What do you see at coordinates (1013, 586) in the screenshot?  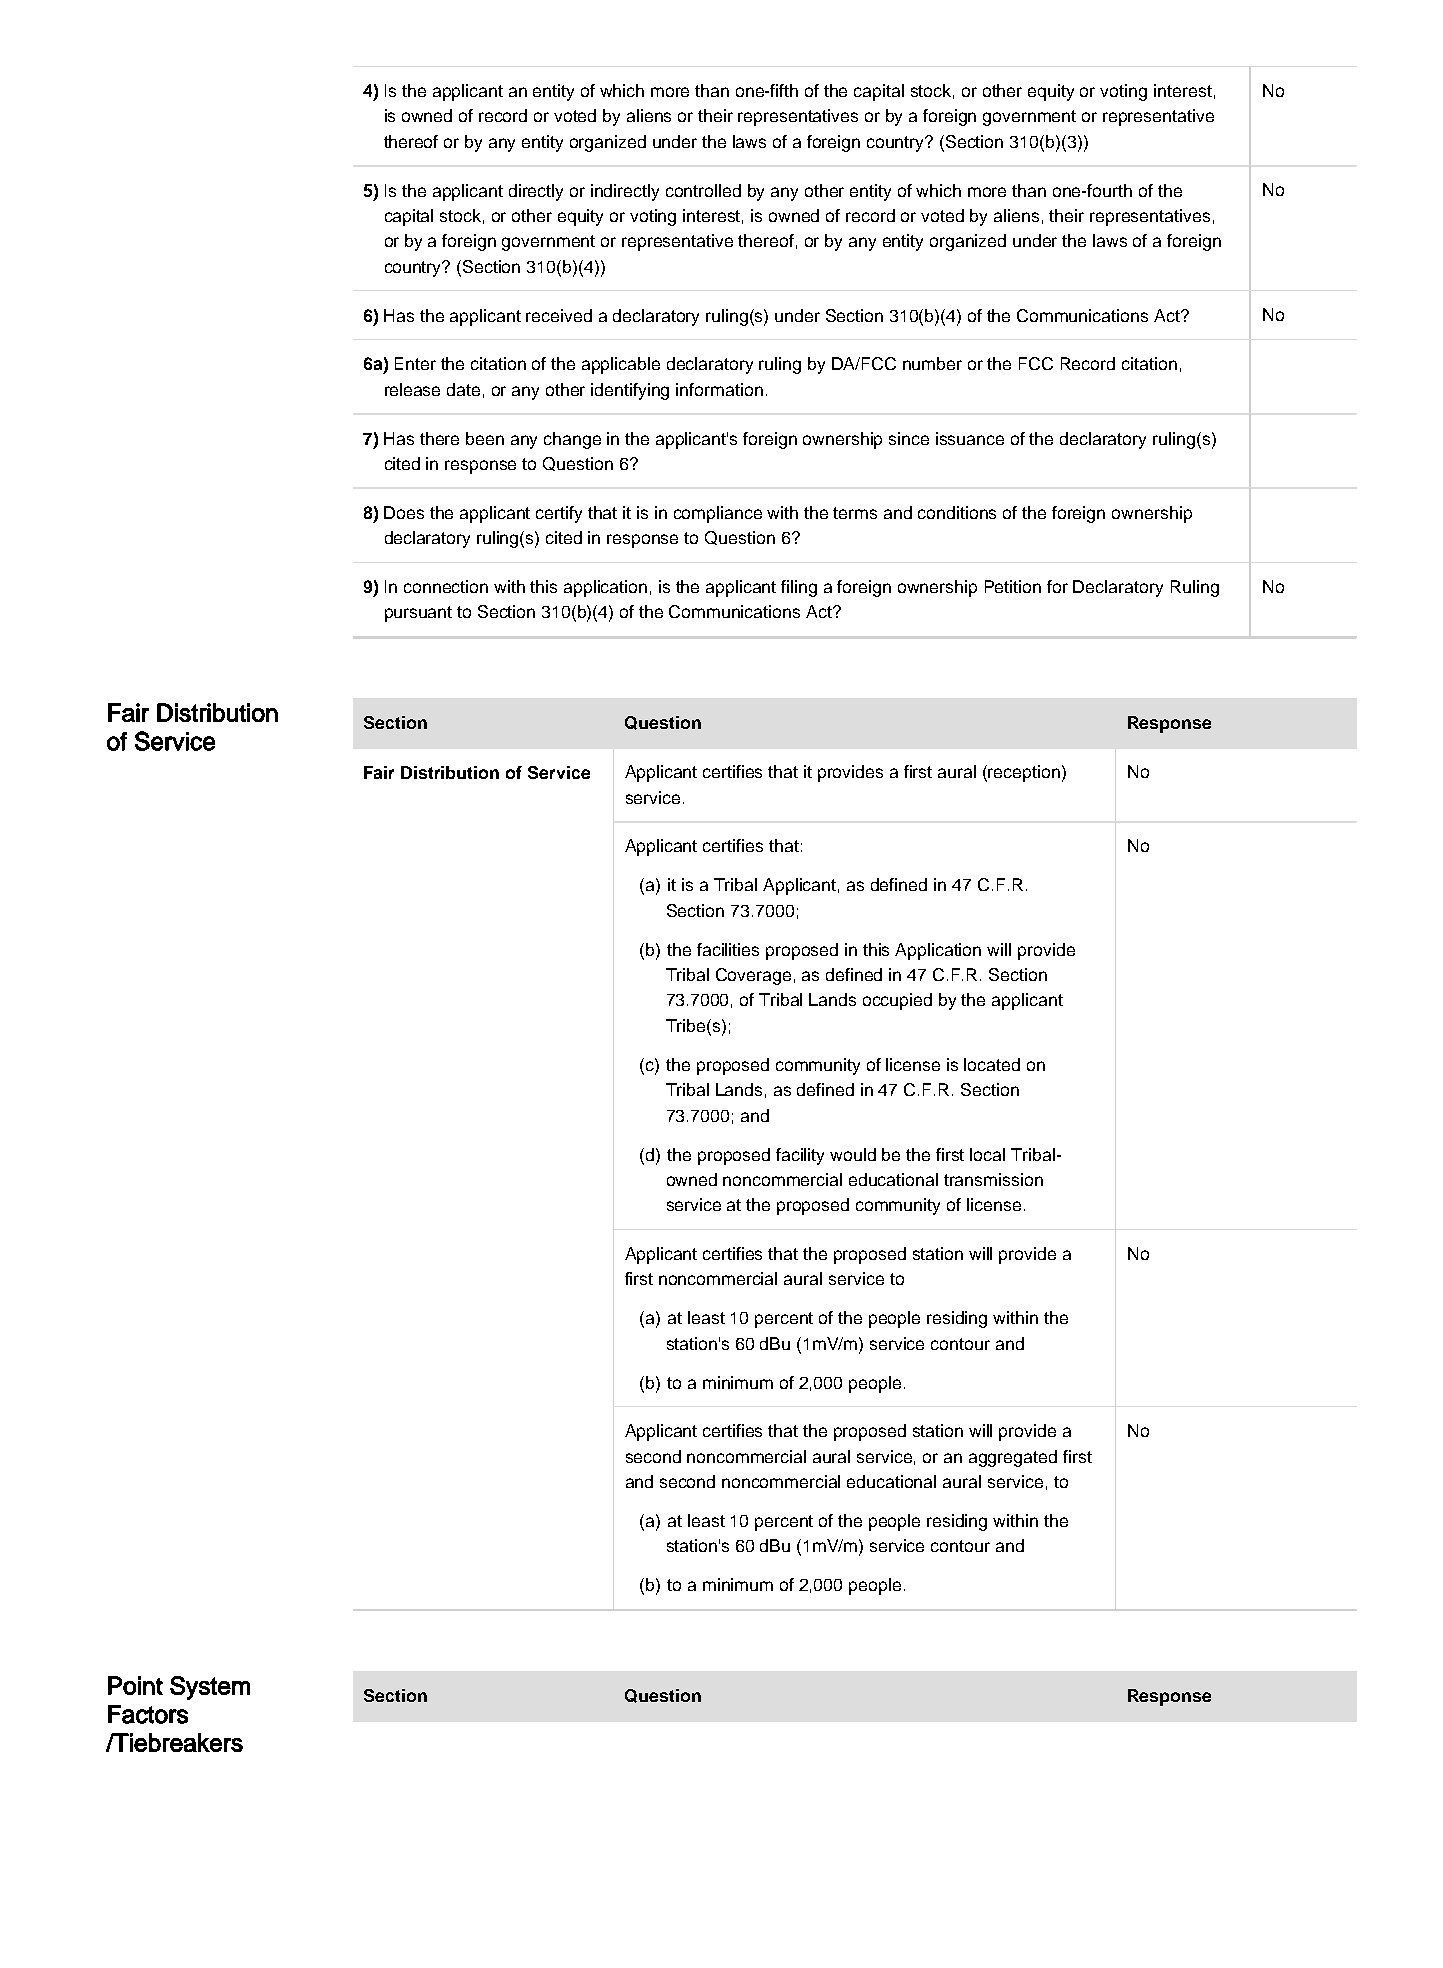 I see `Petition` at bounding box center [1013, 586].
